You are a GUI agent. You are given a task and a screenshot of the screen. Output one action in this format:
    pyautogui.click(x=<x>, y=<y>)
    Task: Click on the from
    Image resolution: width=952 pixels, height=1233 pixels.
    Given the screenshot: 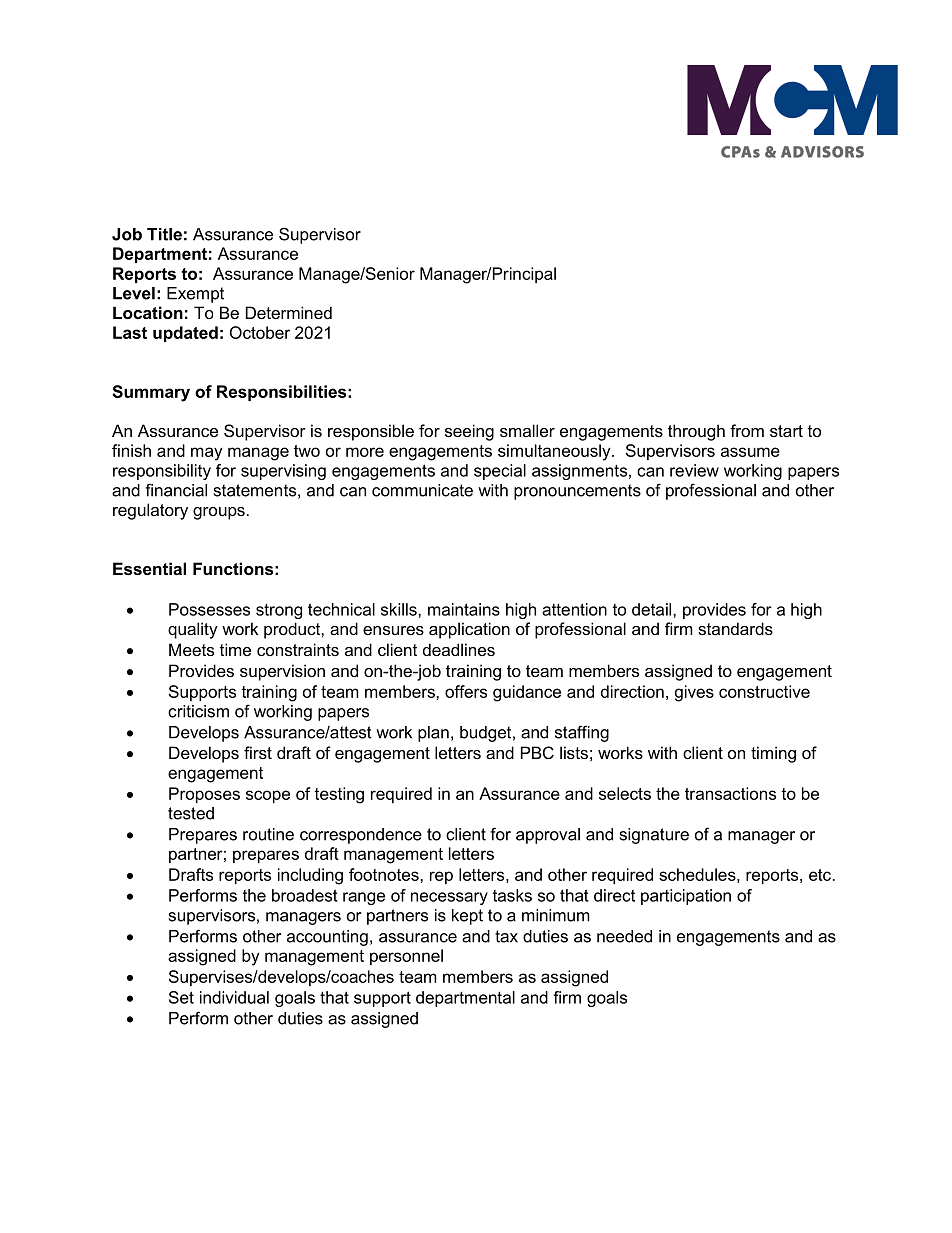 What is the action you would take?
    pyautogui.click(x=747, y=430)
